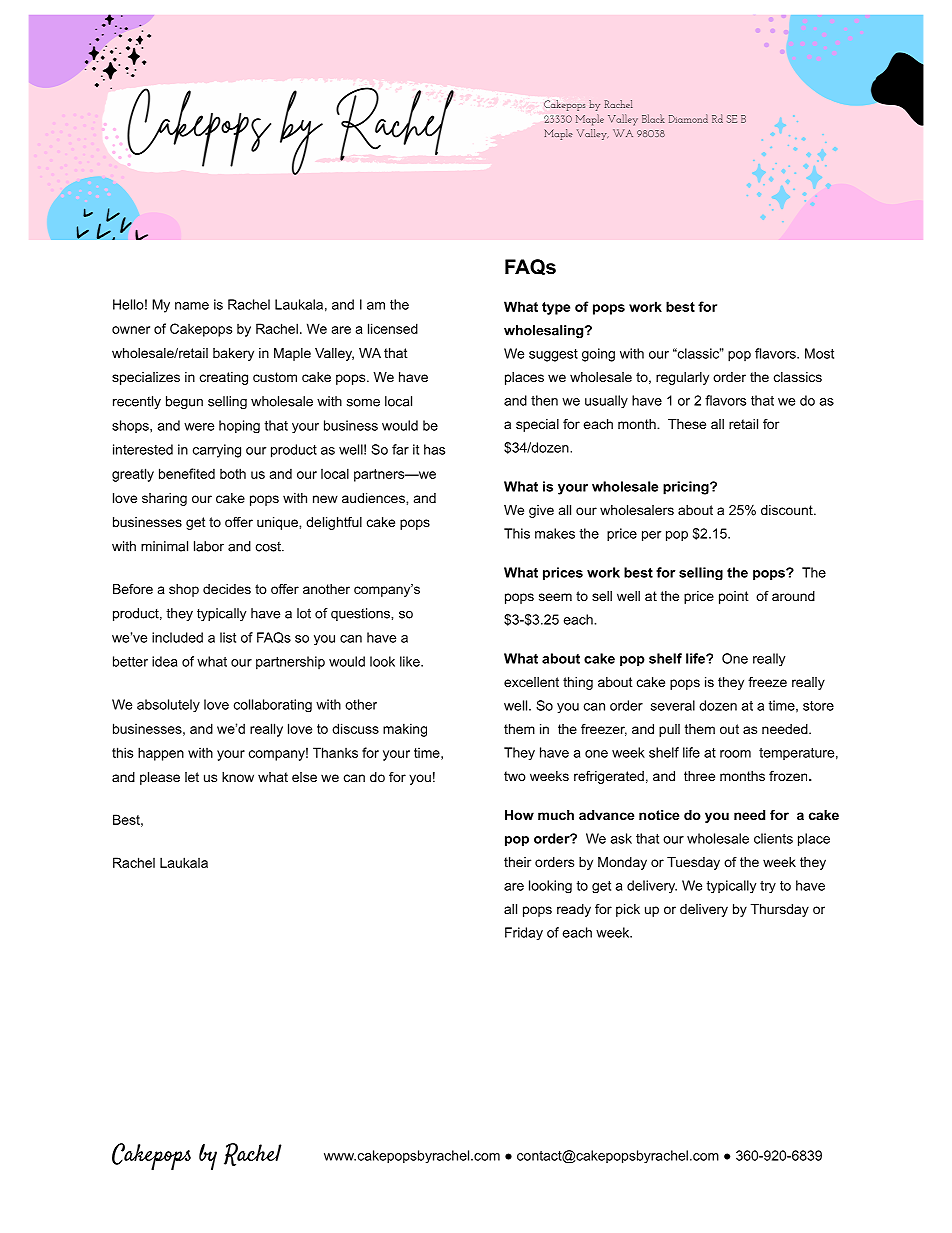 The image size is (952, 1233). I want to click on list, so click(228, 637).
